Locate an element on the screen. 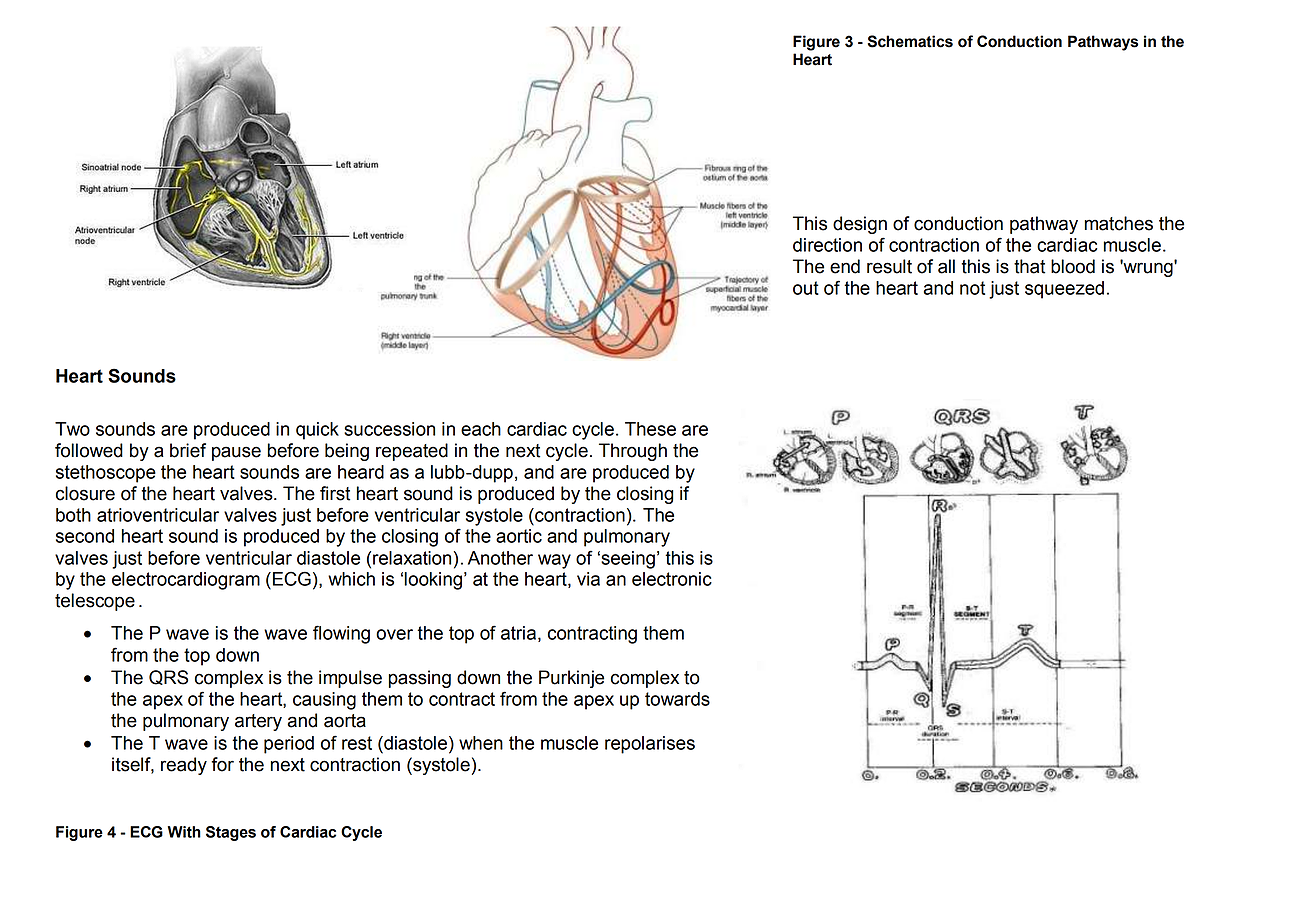  With is located at coordinates (184, 832).
